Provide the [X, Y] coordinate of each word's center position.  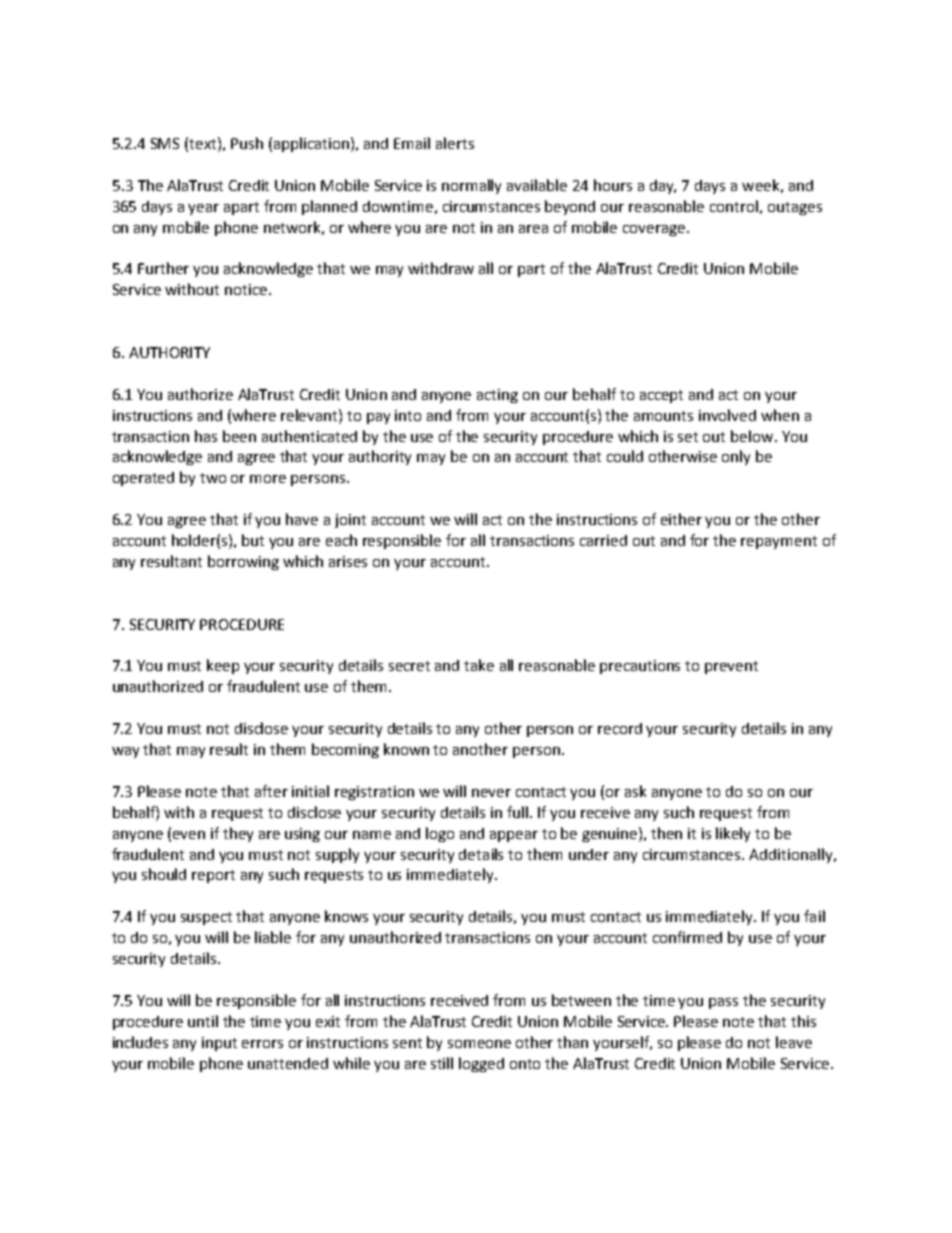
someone [479, 1044]
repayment [779, 542]
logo [440, 834]
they [238, 834]
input [219, 1044]
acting [497, 396]
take [479, 665]
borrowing [243, 562]
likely [733, 834]
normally [471, 186]
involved [727, 415]
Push [247, 143]
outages [795, 208]
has [206, 436]
